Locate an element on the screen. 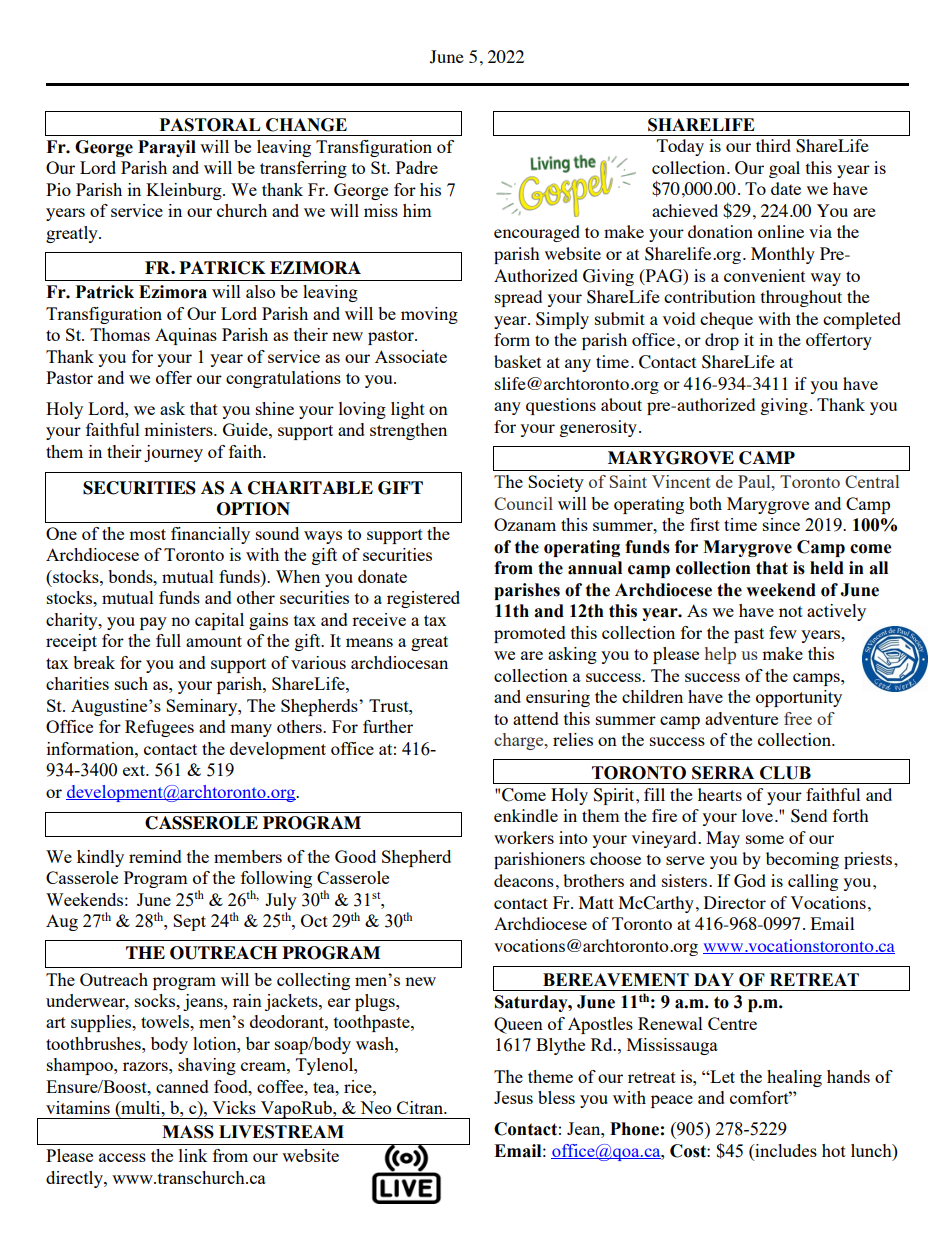 This screenshot has height=1233, width=952. Padre is located at coordinates (417, 167).
